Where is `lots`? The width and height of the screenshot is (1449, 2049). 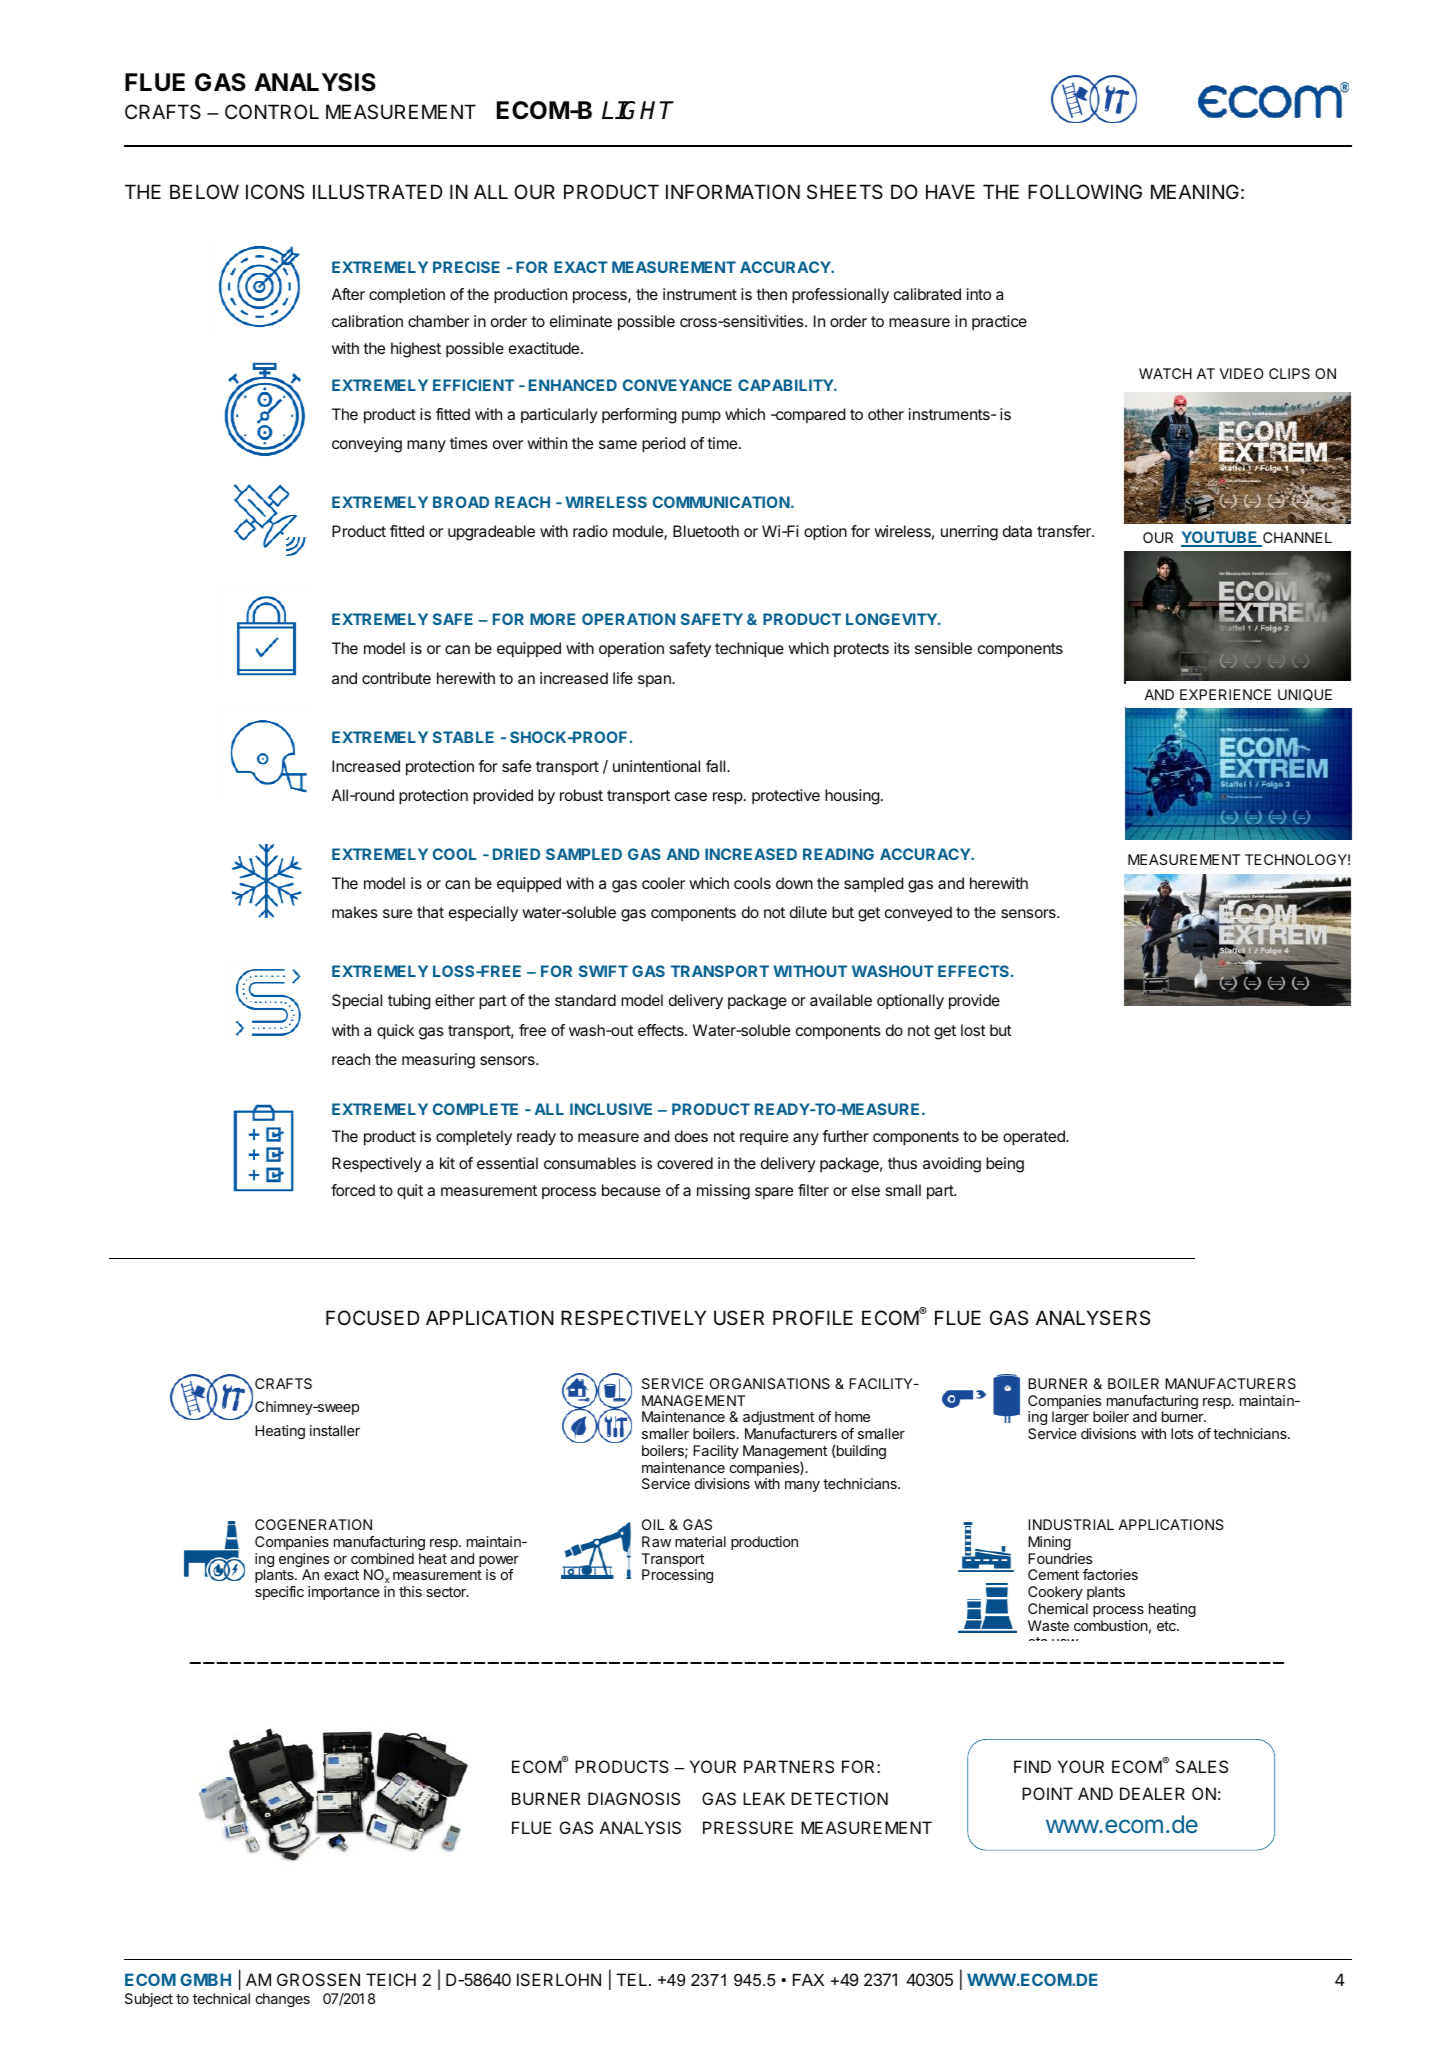
lots is located at coordinates (1182, 1433).
